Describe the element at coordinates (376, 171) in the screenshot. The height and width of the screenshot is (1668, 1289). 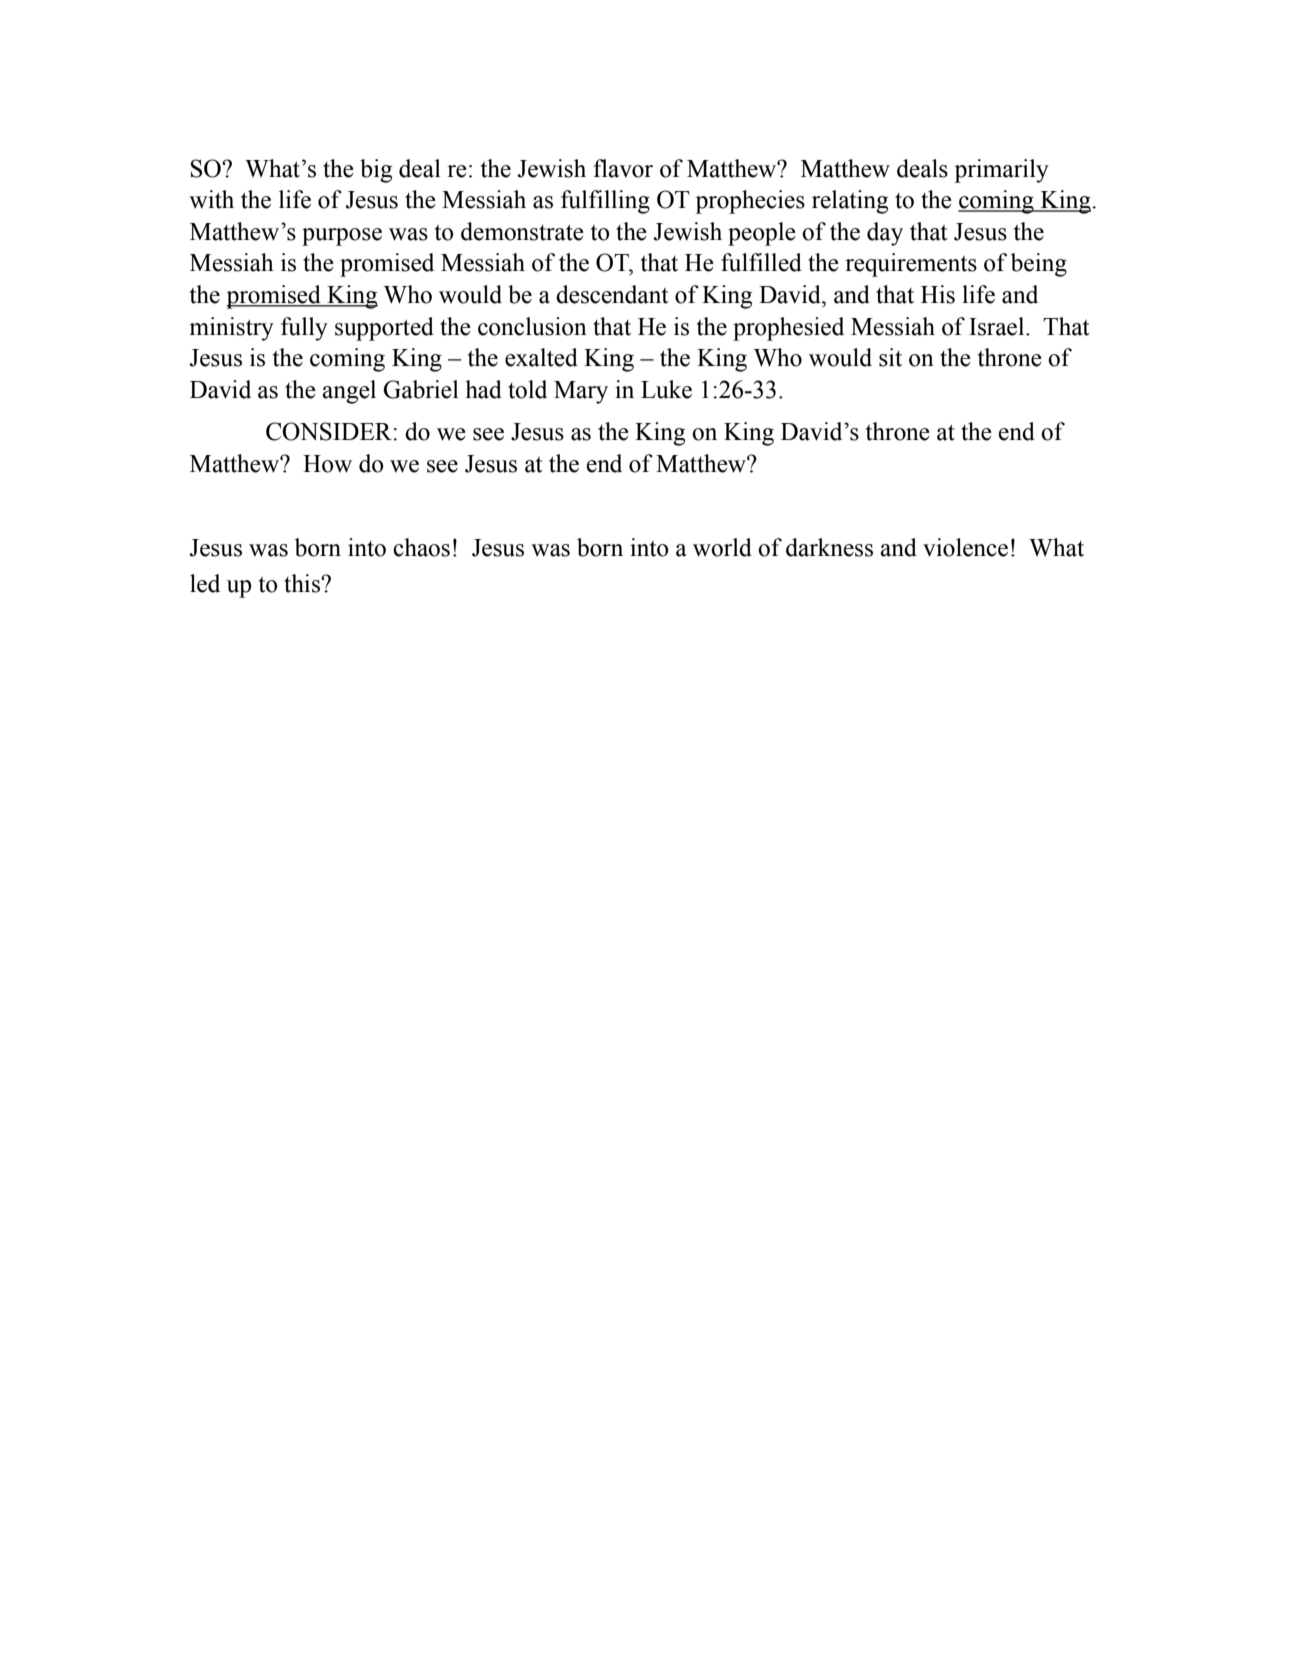
I see `big` at that location.
